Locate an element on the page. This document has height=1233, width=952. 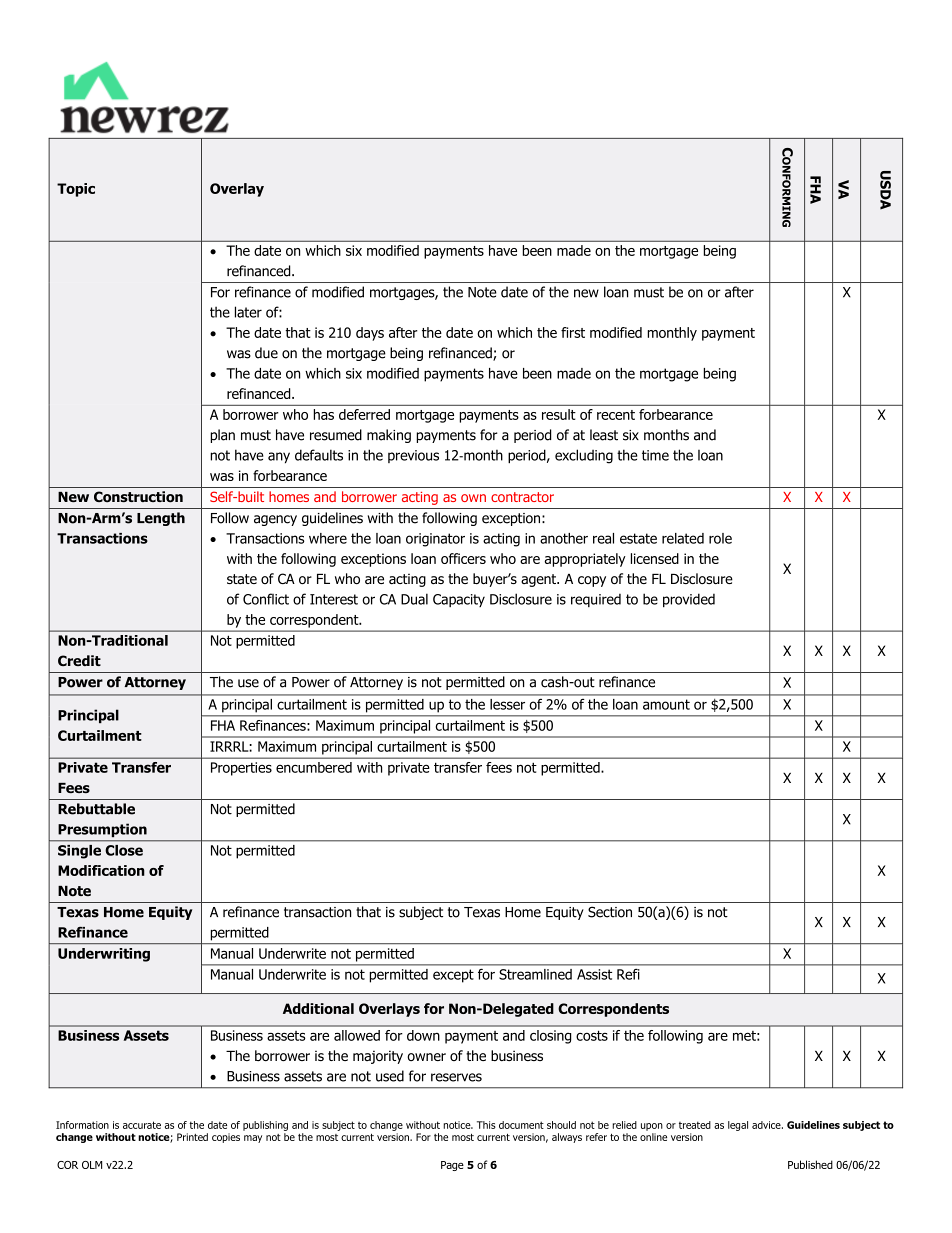
Page is located at coordinates (452, 1166).
